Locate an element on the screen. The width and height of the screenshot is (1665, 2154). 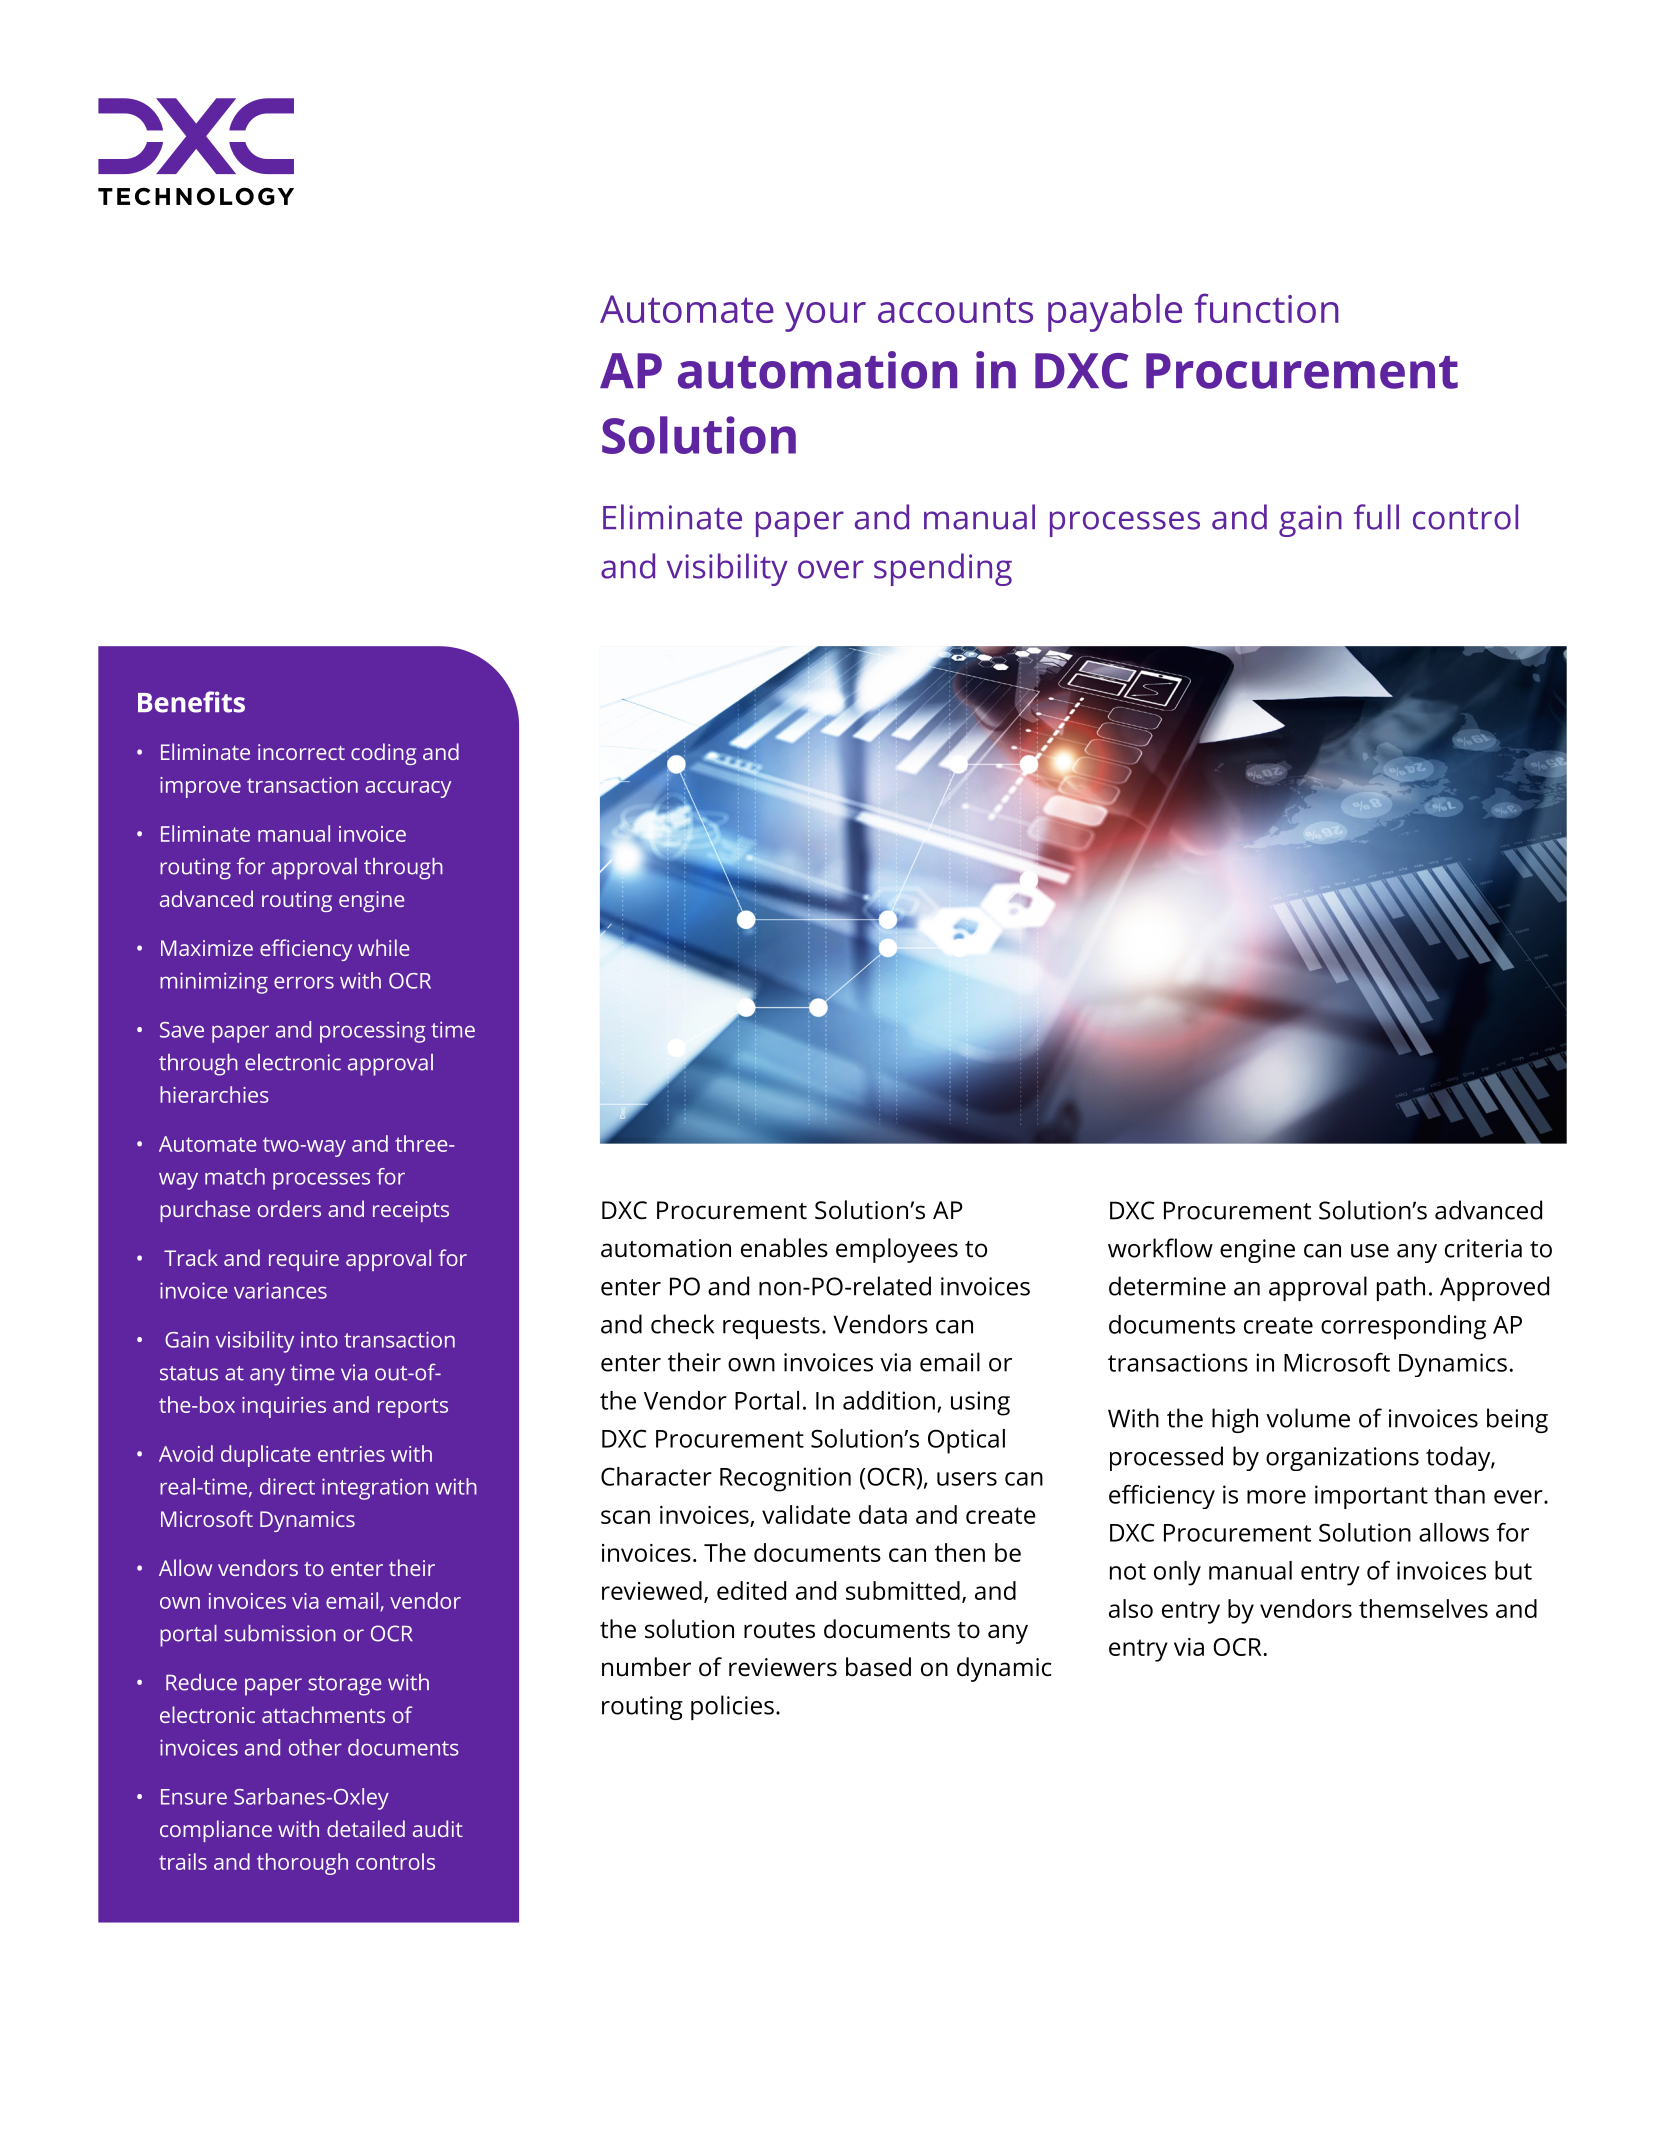
detailed is located at coordinates (366, 1828).
